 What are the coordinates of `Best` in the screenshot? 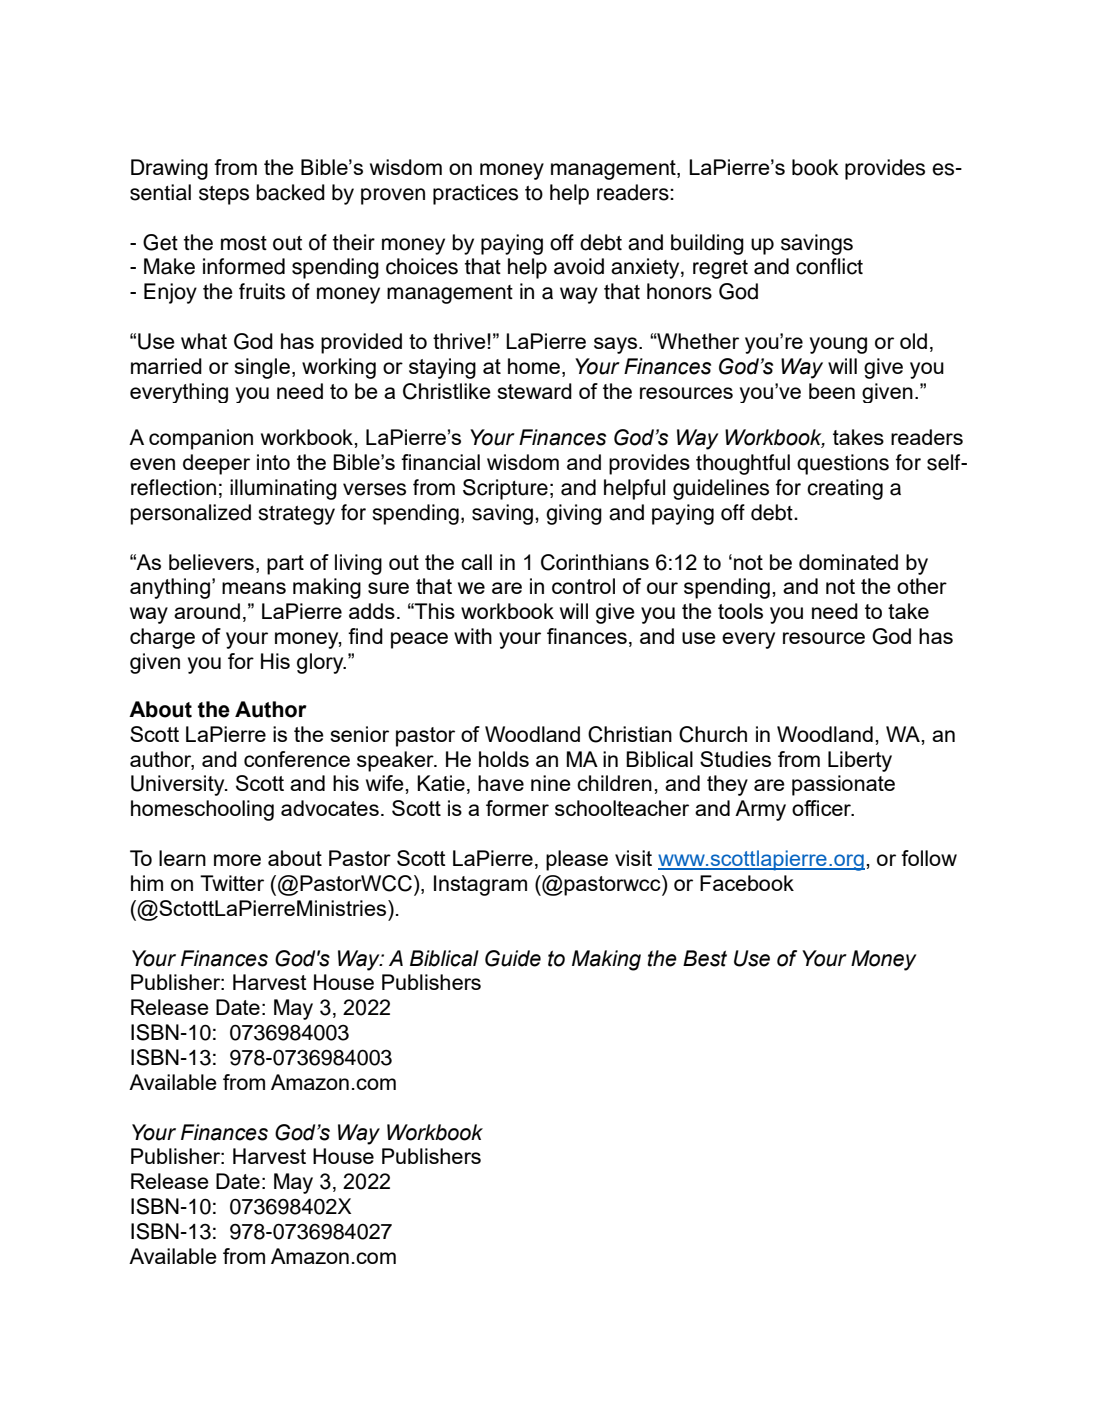 It's located at (705, 958).
